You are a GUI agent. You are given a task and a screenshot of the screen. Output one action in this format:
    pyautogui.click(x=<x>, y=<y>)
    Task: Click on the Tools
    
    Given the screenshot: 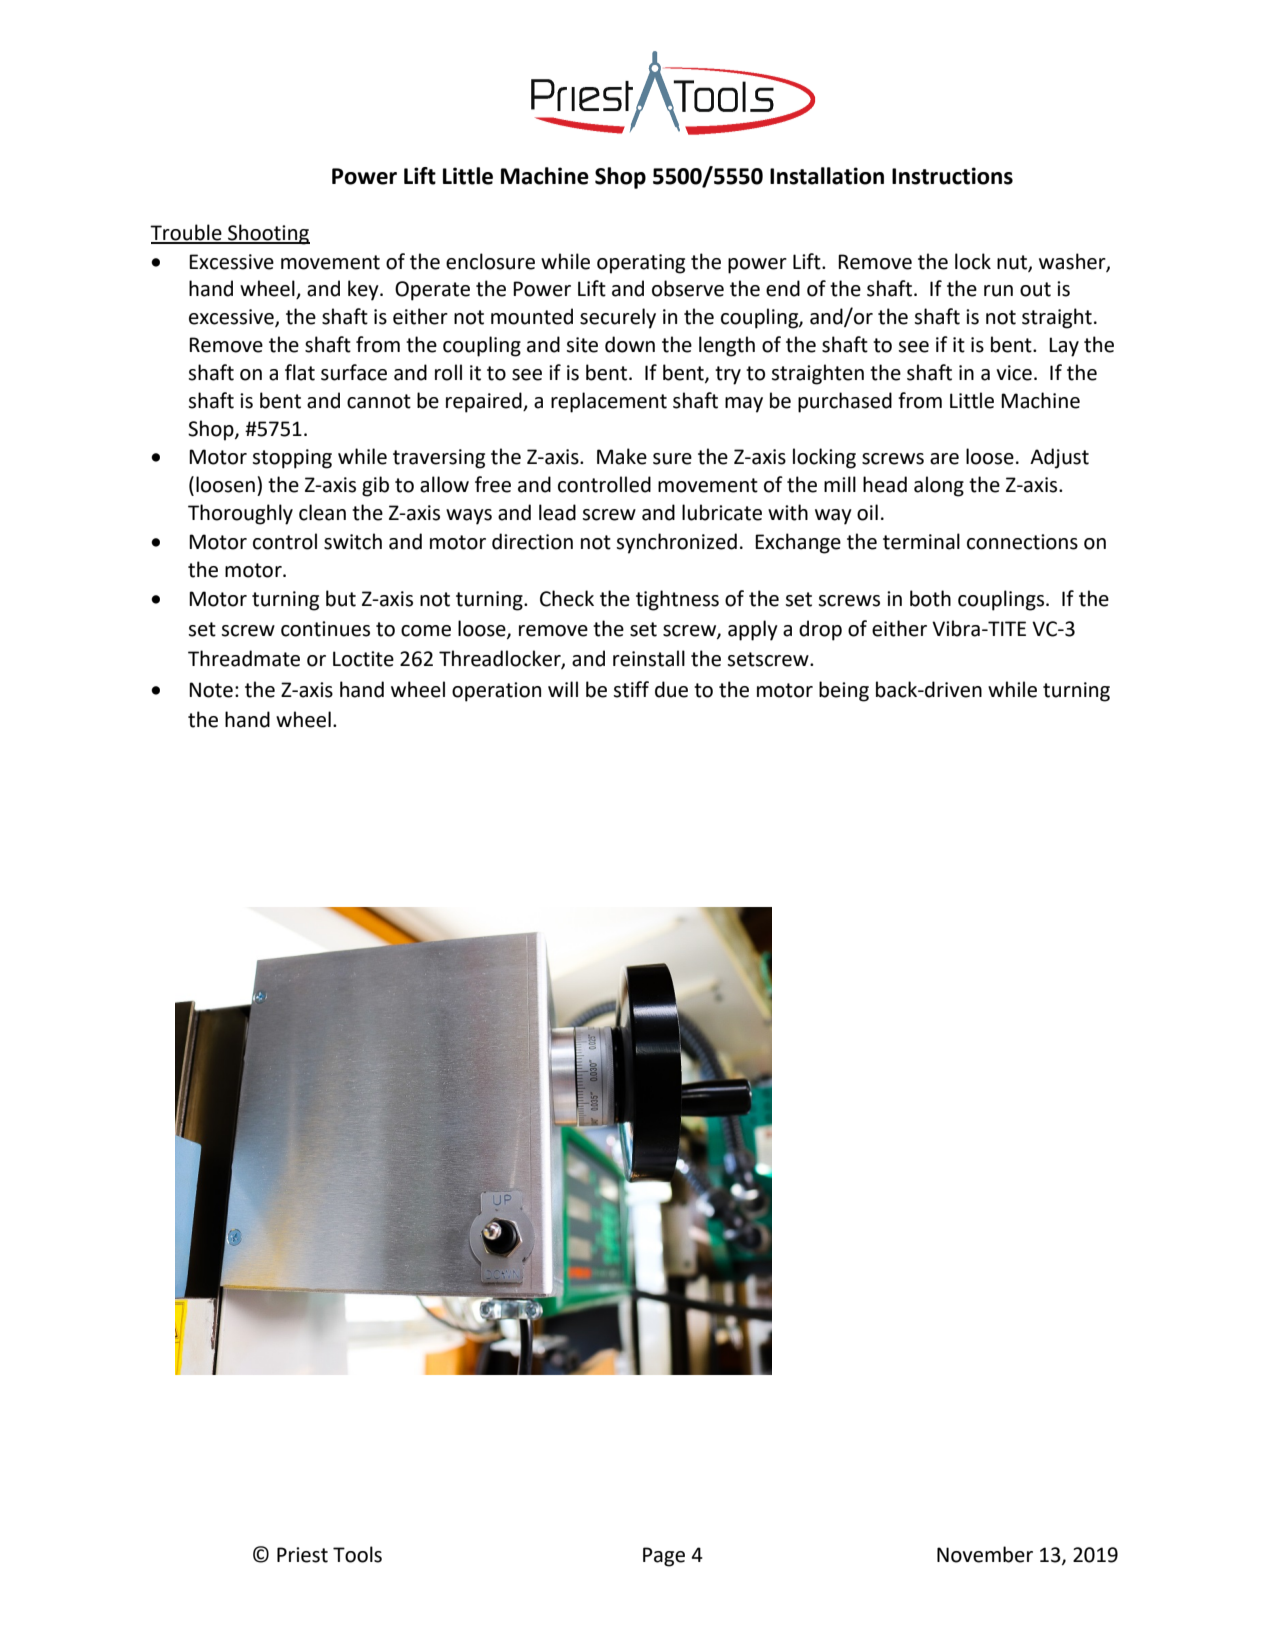 What is the action you would take?
    pyautogui.click(x=357, y=1554)
